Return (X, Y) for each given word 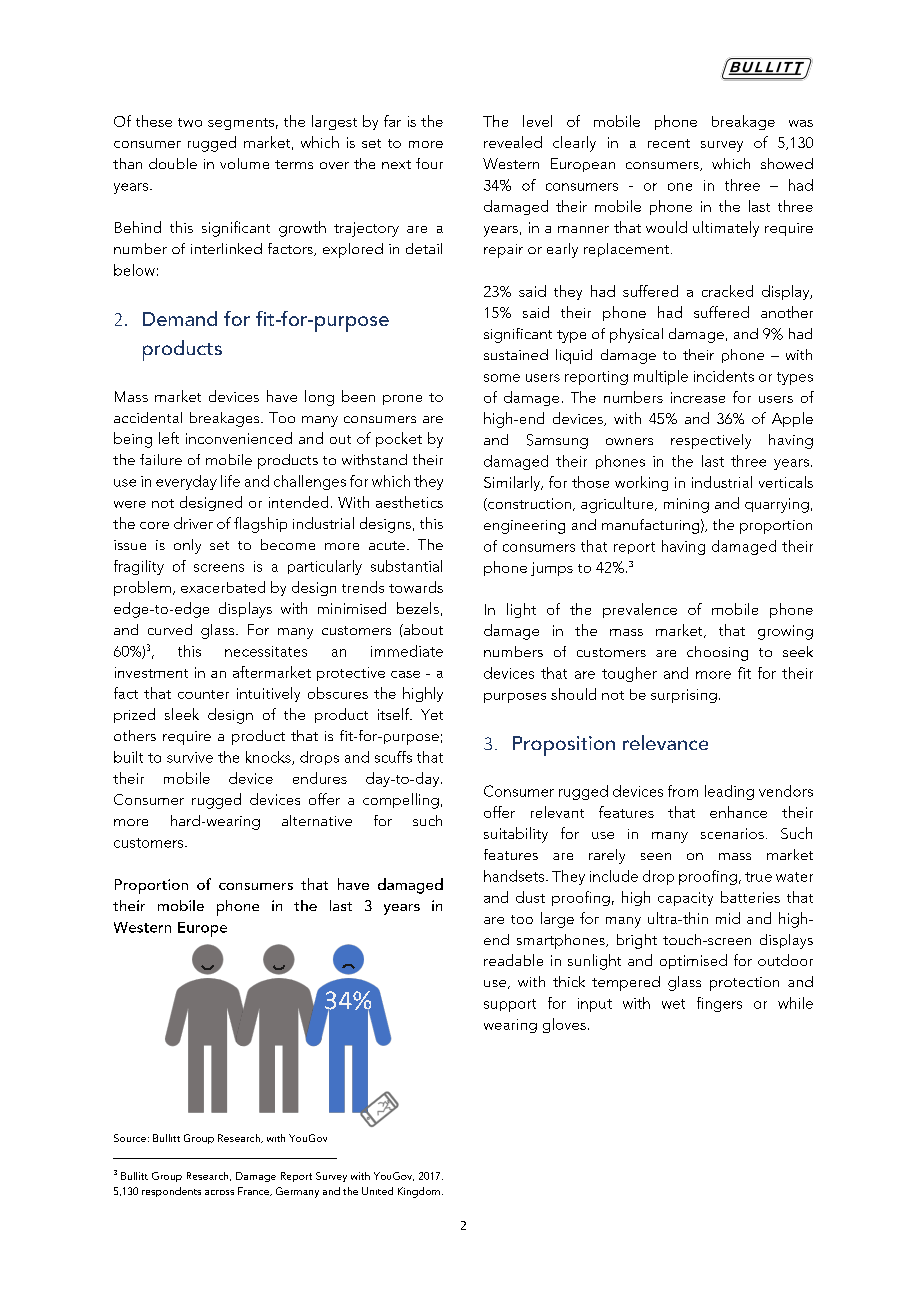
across (219, 1192)
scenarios (732, 833)
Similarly (513, 483)
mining (686, 505)
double (173, 163)
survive (190, 757)
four (429, 163)
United (377, 1191)
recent (669, 143)
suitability (516, 835)
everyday (186, 482)
